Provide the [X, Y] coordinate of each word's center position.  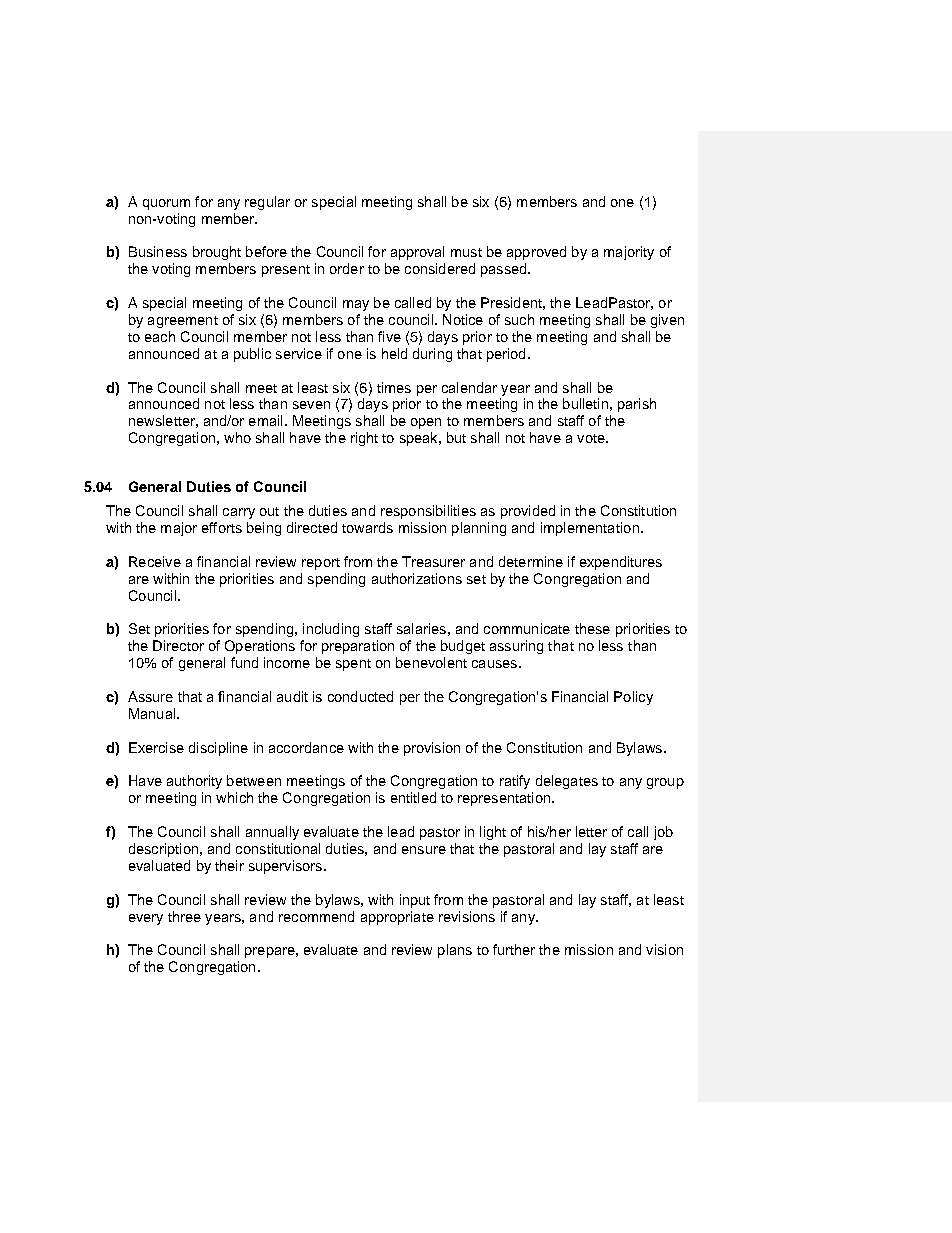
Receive [155, 561]
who [237, 437]
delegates [567, 782]
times [394, 387]
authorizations [417, 578]
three [184, 916]
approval [417, 253]
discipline [218, 749]
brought [217, 253]
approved [536, 253]
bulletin [585, 403]
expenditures [621, 563]
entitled [413, 797]
